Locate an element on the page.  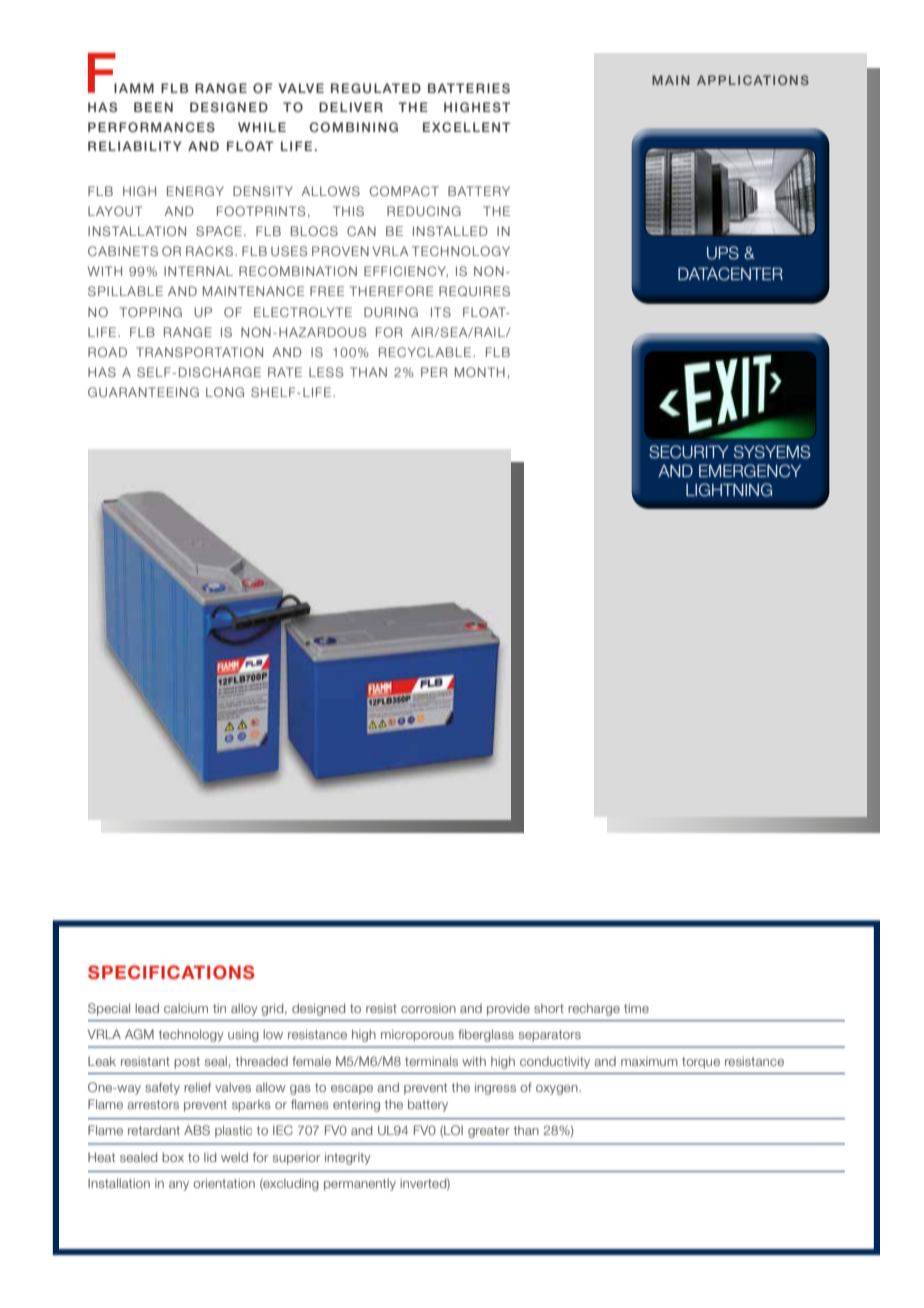
corrosion is located at coordinates (428, 1008).
